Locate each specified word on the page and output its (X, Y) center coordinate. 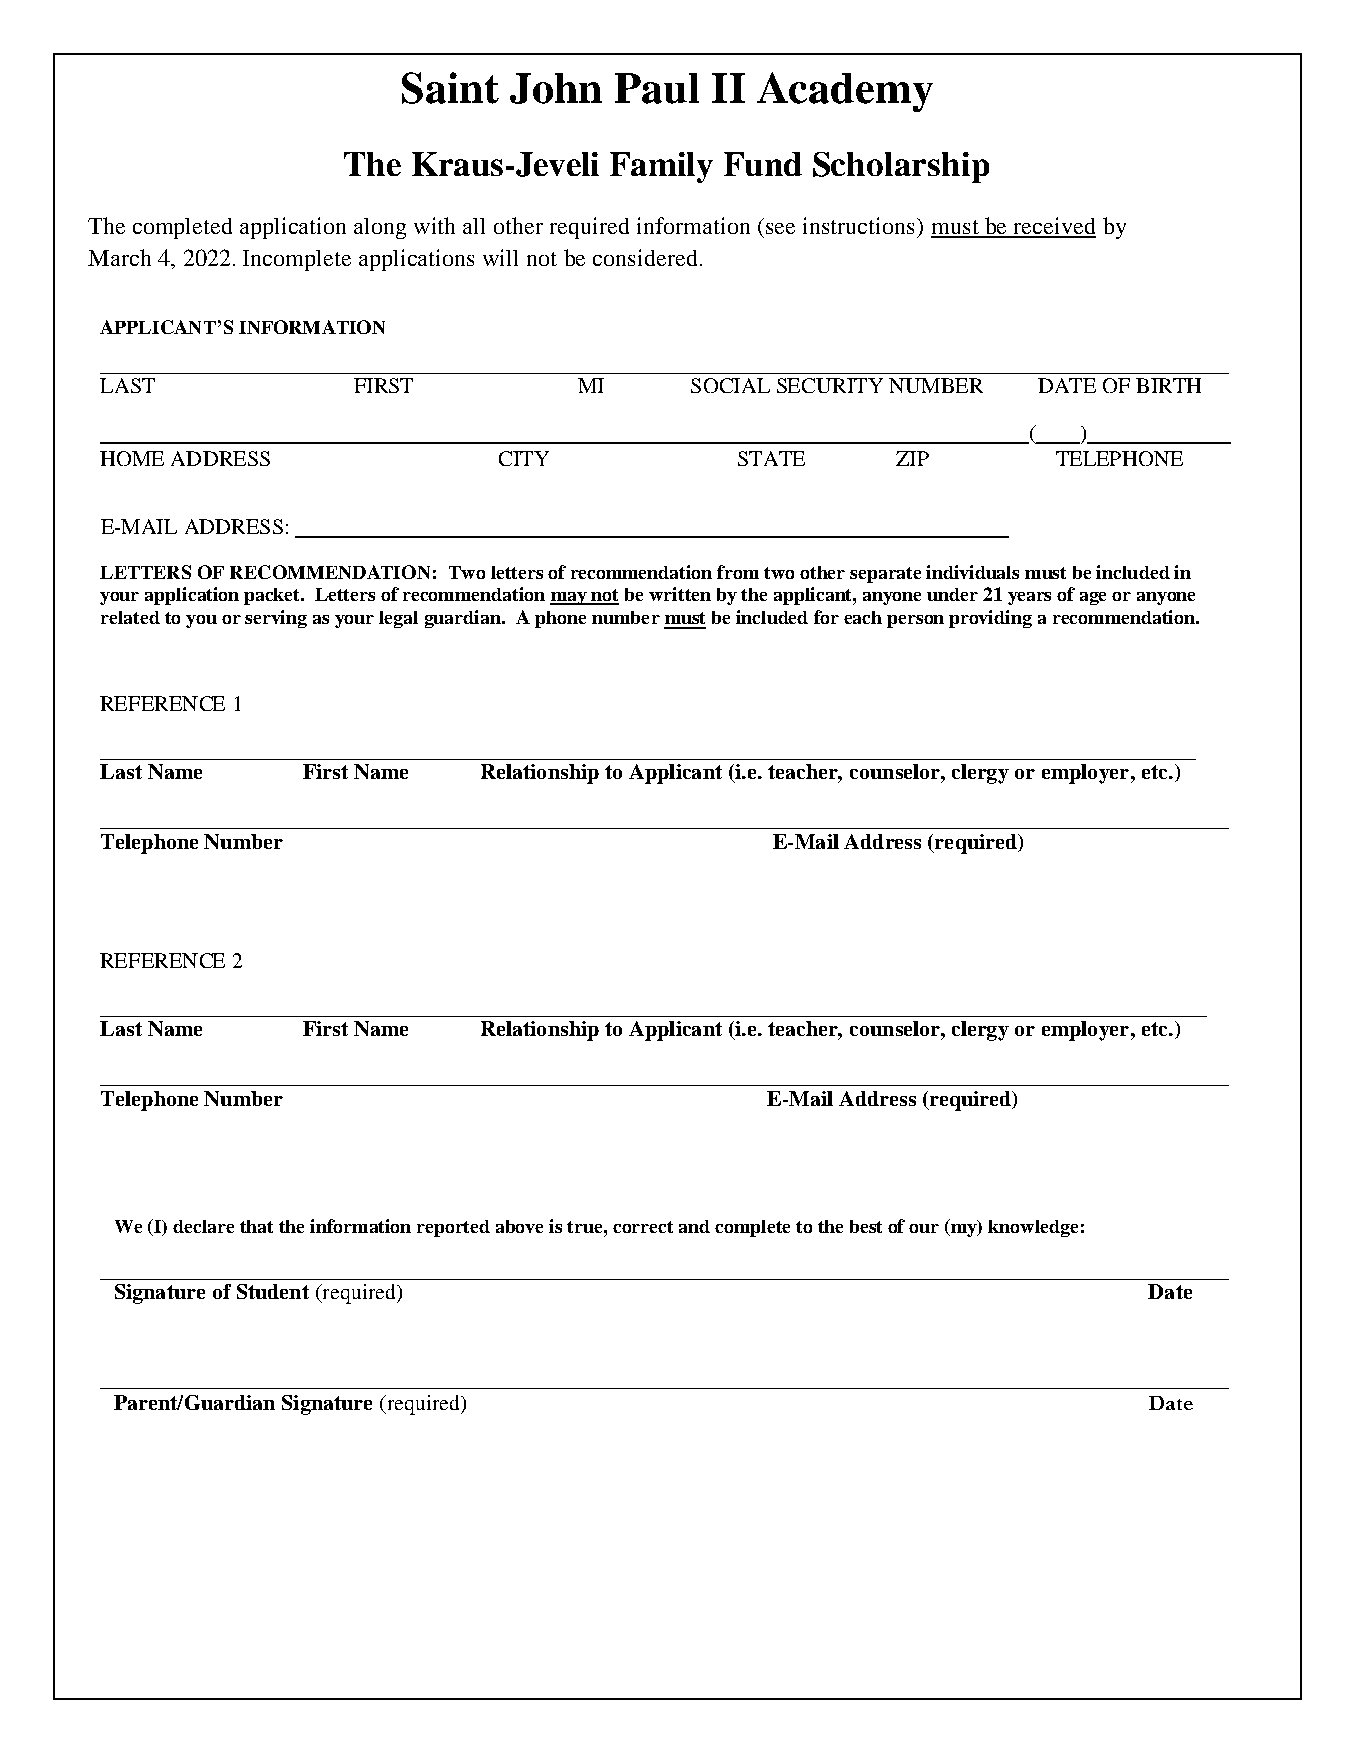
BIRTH (1168, 385)
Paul (657, 88)
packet (273, 596)
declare (203, 1226)
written (680, 594)
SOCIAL (730, 385)
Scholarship (901, 167)
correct (643, 1227)
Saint (450, 88)
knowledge (1033, 1228)
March (119, 257)
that (256, 1226)
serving (276, 619)
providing (990, 619)
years (1029, 598)
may (569, 598)
